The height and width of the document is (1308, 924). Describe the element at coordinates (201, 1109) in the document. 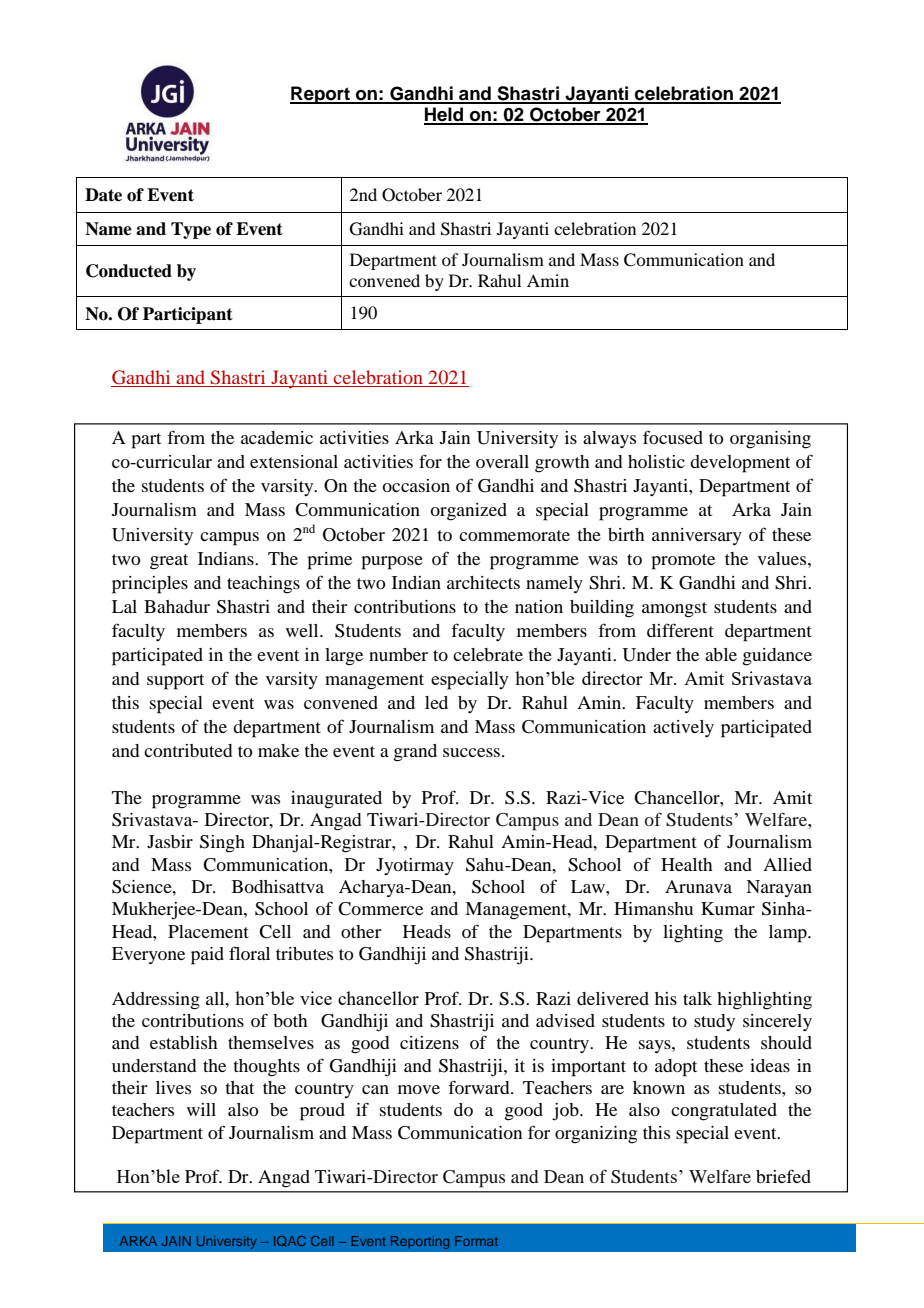

I see `will` at that location.
